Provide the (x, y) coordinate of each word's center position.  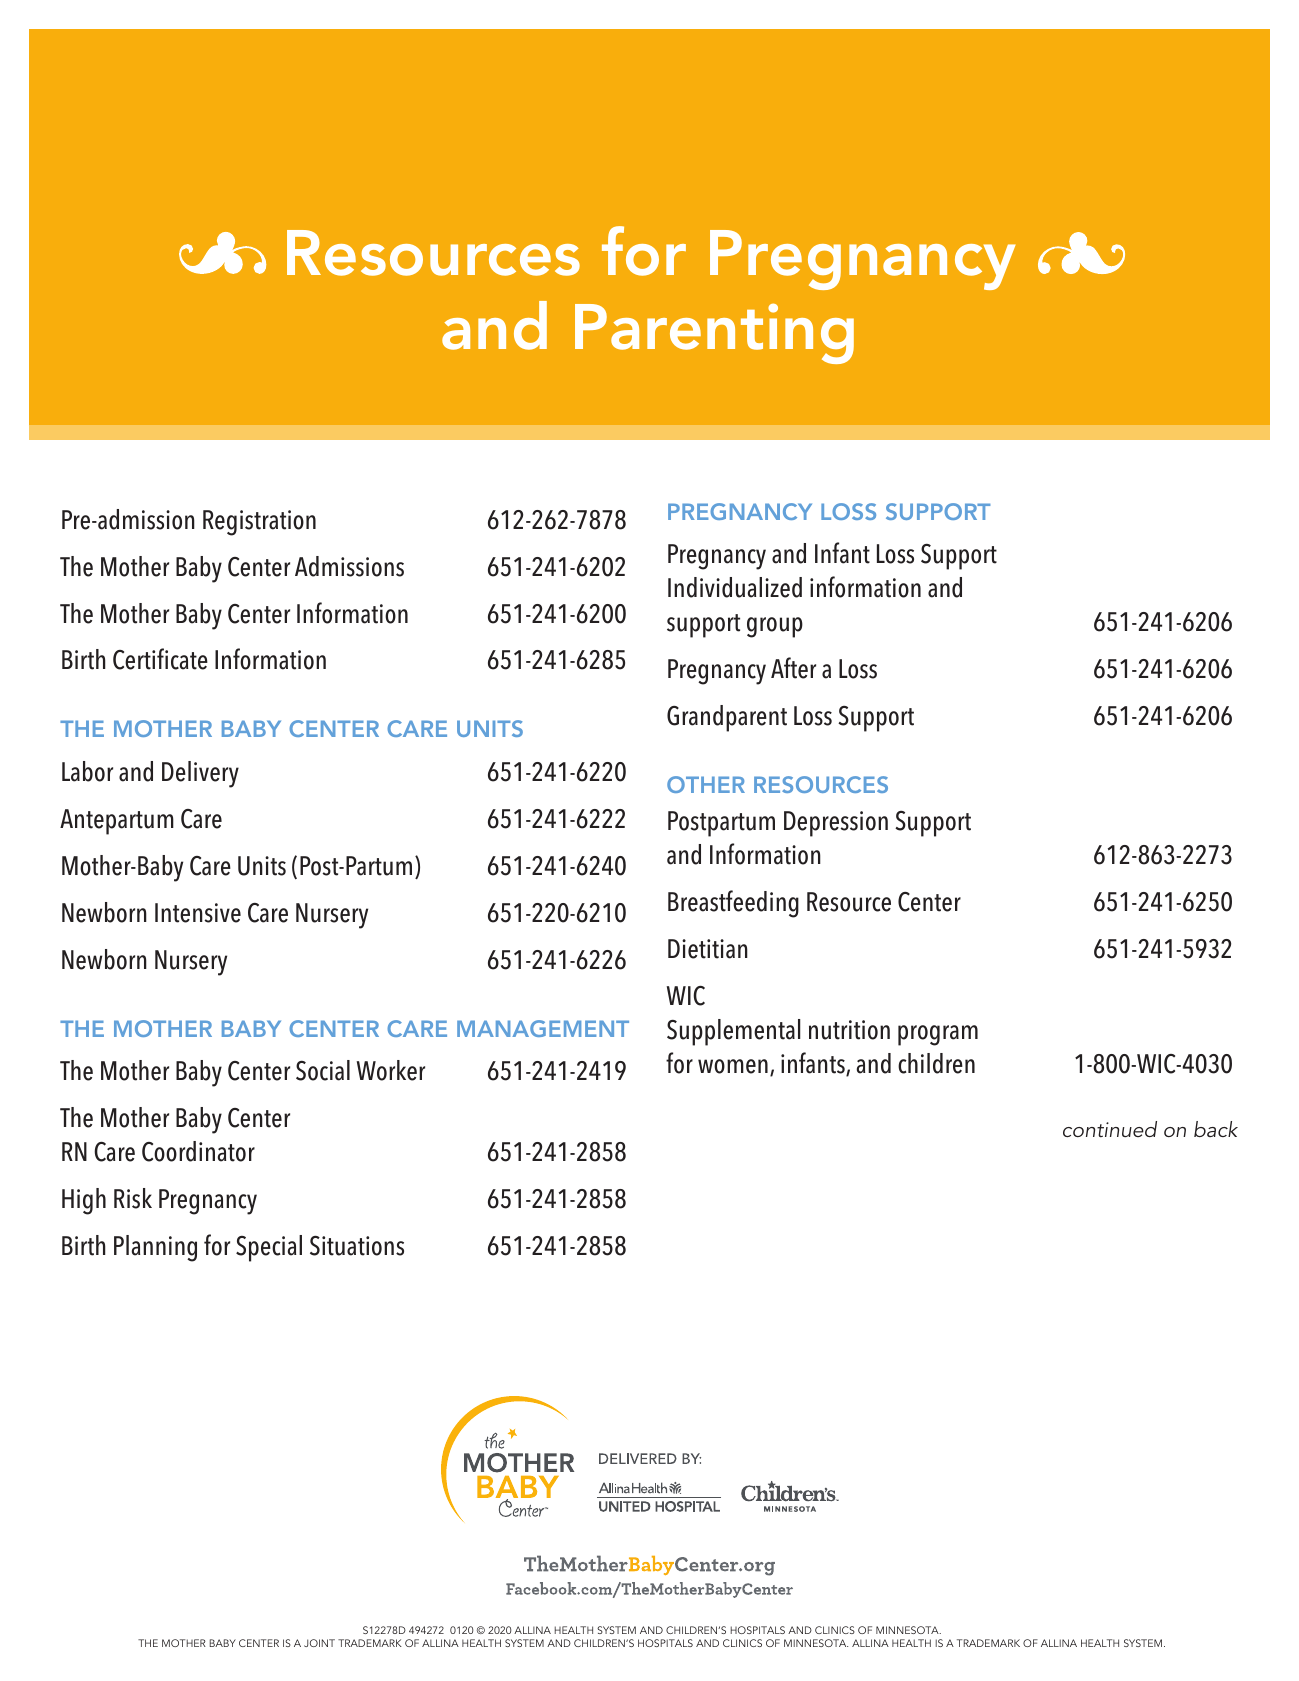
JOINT (319, 1643)
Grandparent (727, 718)
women (733, 1066)
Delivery (200, 774)
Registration (259, 523)
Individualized (735, 587)
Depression (836, 824)
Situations (357, 1246)
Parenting (714, 333)
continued (1110, 1129)
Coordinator (198, 1151)
